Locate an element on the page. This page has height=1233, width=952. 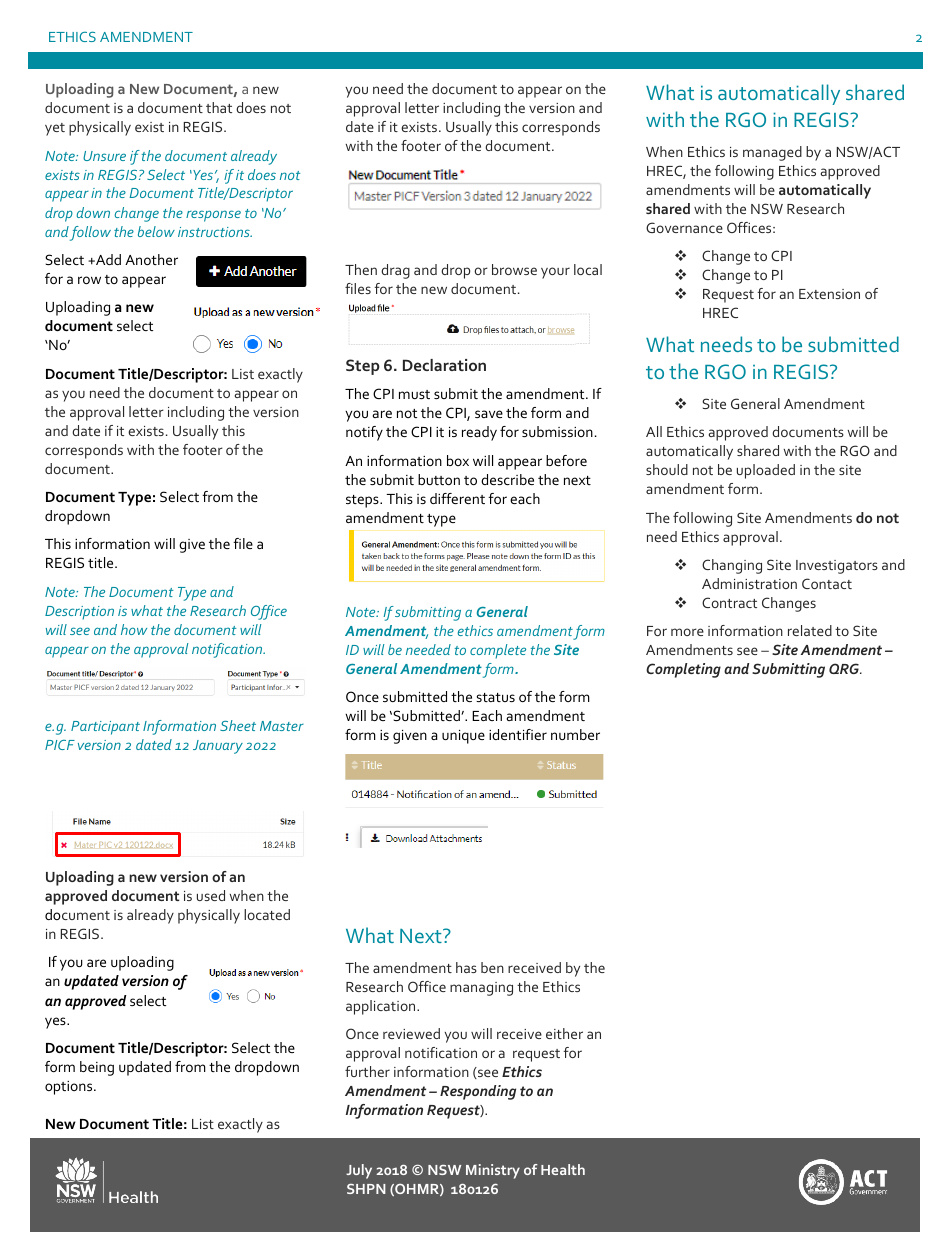
Ministry is located at coordinates (493, 1171).
